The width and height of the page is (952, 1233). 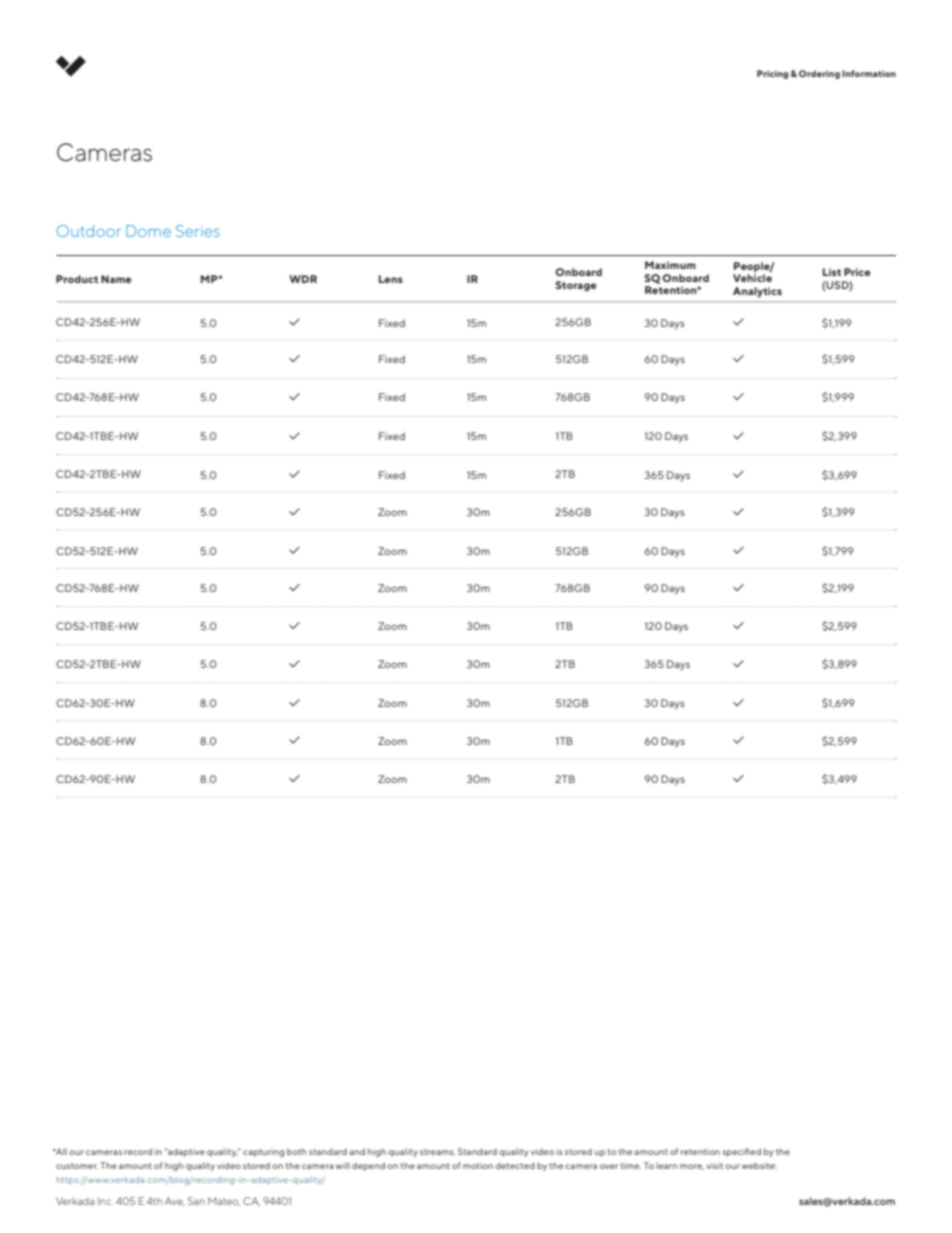 What do you see at coordinates (116, 279) in the page?
I see `Name` at bounding box center [116, 279].
